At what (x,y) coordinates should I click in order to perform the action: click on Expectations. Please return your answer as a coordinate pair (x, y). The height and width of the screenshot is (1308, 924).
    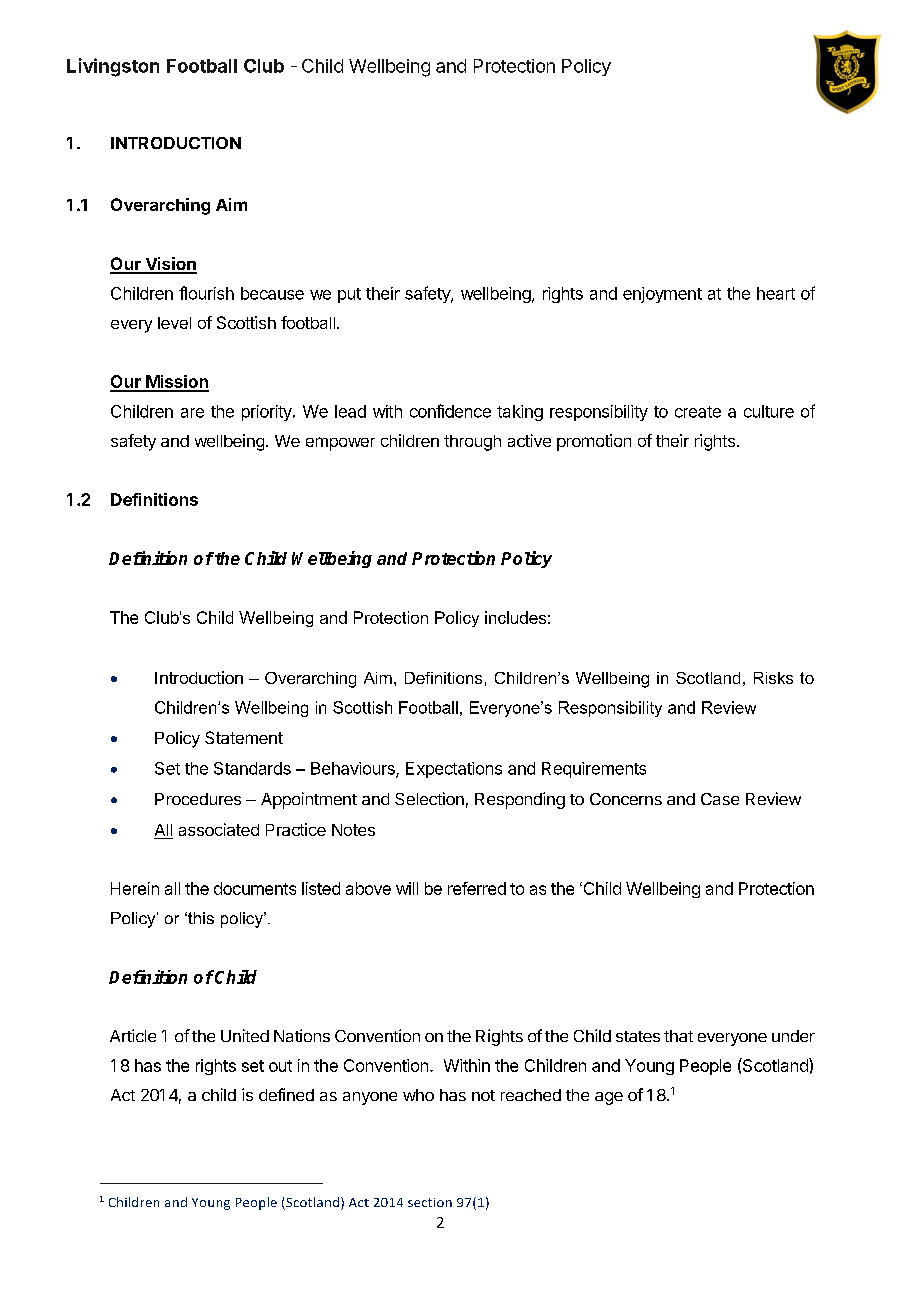
    Looking at the image, I should click on (454, 770).
